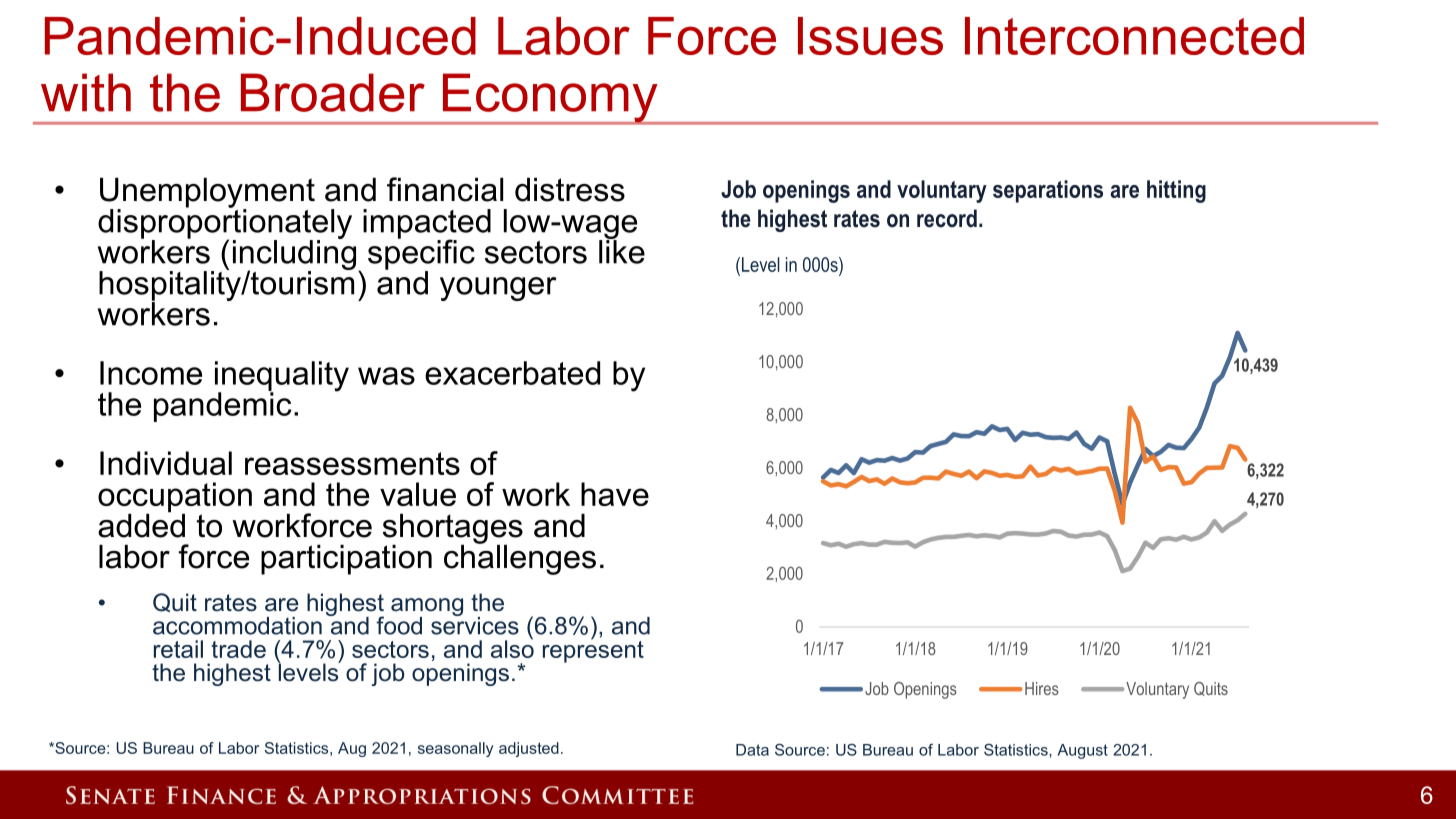 This document has height=819, width=1456. Describe the element at coordinates (1134, 36) in the document. I see `Interconnected` at that location.
